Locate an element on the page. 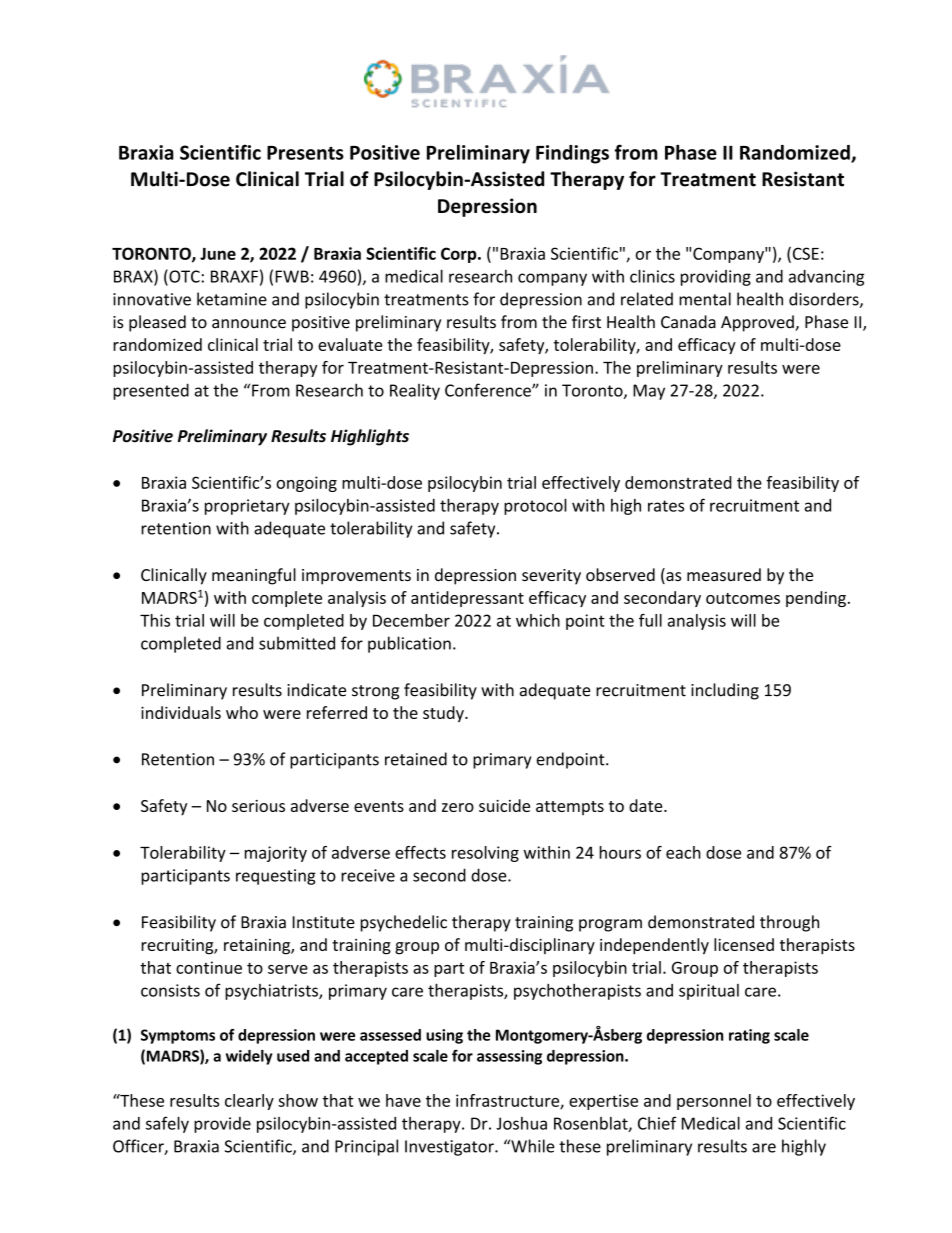  submitted is located at coordinates (297, 643).
